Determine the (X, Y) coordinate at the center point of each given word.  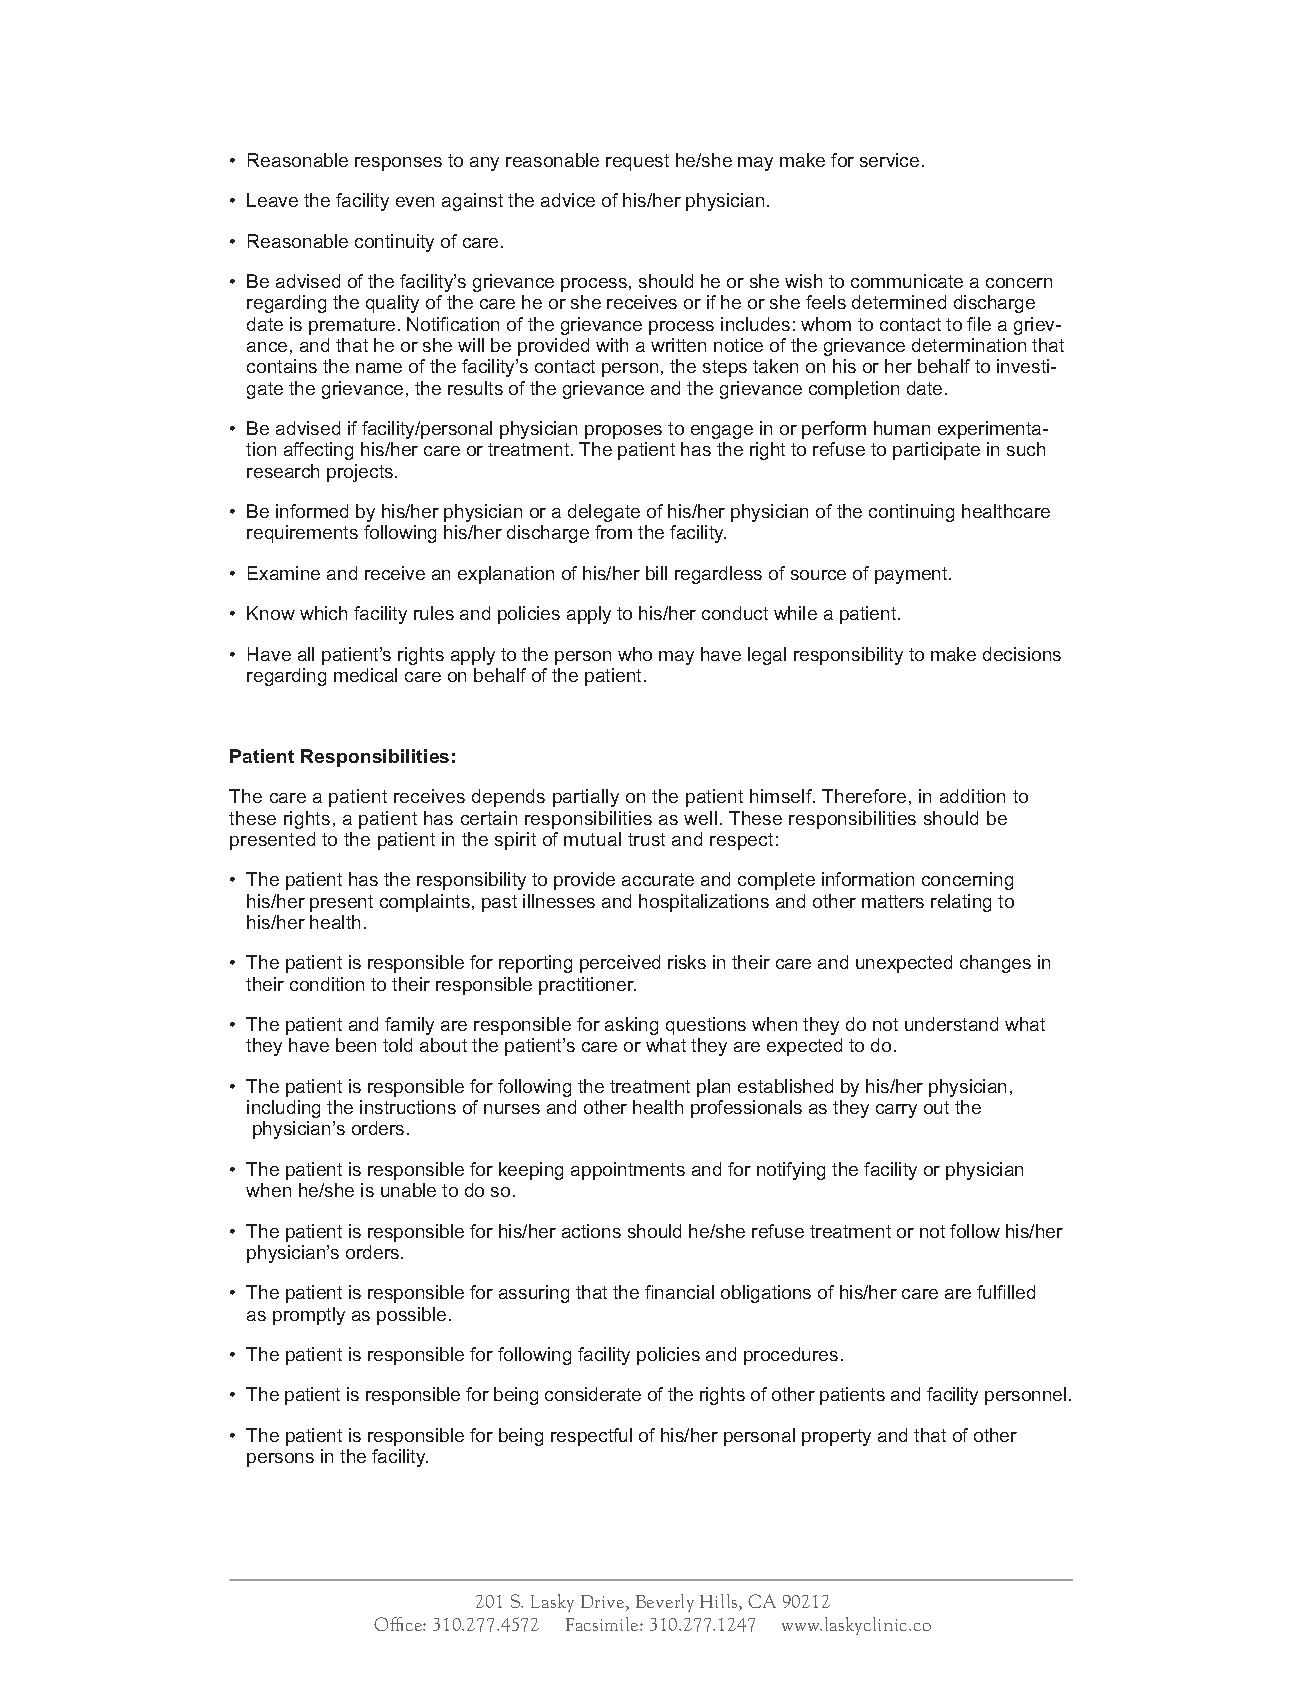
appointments (628, 1171)
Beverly (665, 1603)
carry (896, 1111)
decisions (1022, 654)
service (889, 160)
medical (365, 675)
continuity (394, 243)
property (836, 1437)
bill (656, 573)
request (637, 162)
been (356, 1045)
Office (399, 1624)
